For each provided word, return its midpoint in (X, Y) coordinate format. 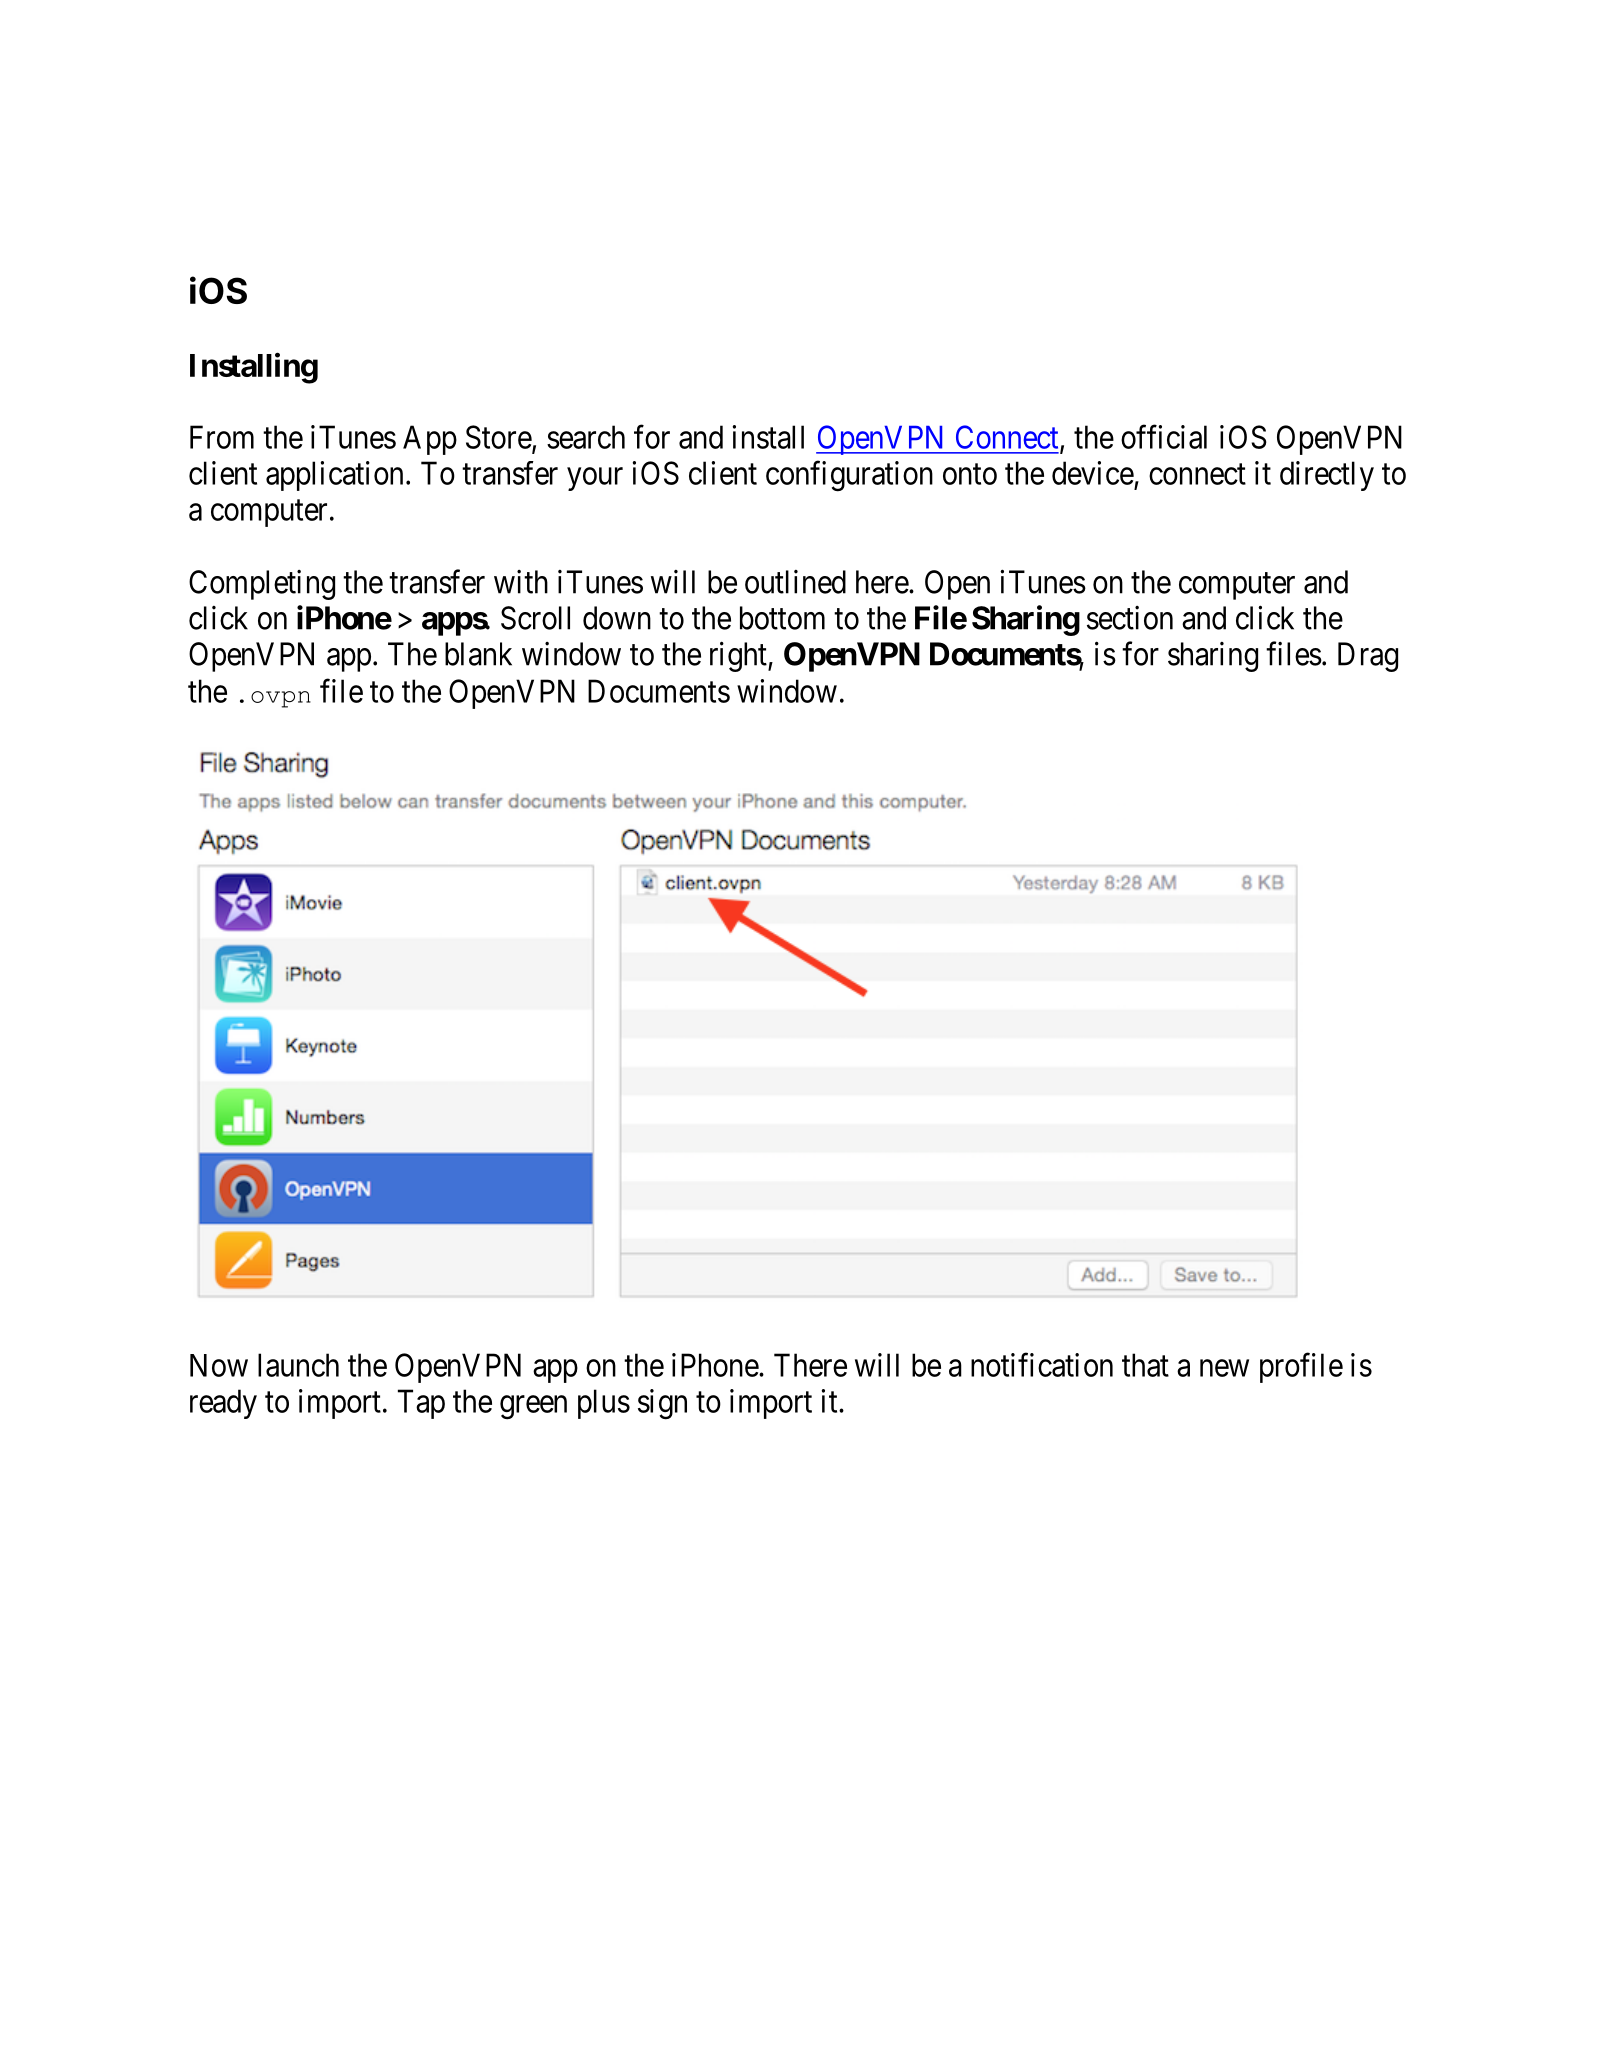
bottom (782, 618)
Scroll (535, 618)
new (1224, 1368)
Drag (1368, 657)
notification (1042, 1365)
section (1130, 618)
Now (219, 1365)
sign (662, 1404)
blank (478, 654)
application (334, 476)
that (1145, 1365)
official (1164, 437)
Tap (421, 1404)
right (739, 656)
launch (298, 1365)
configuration (849, 476)
